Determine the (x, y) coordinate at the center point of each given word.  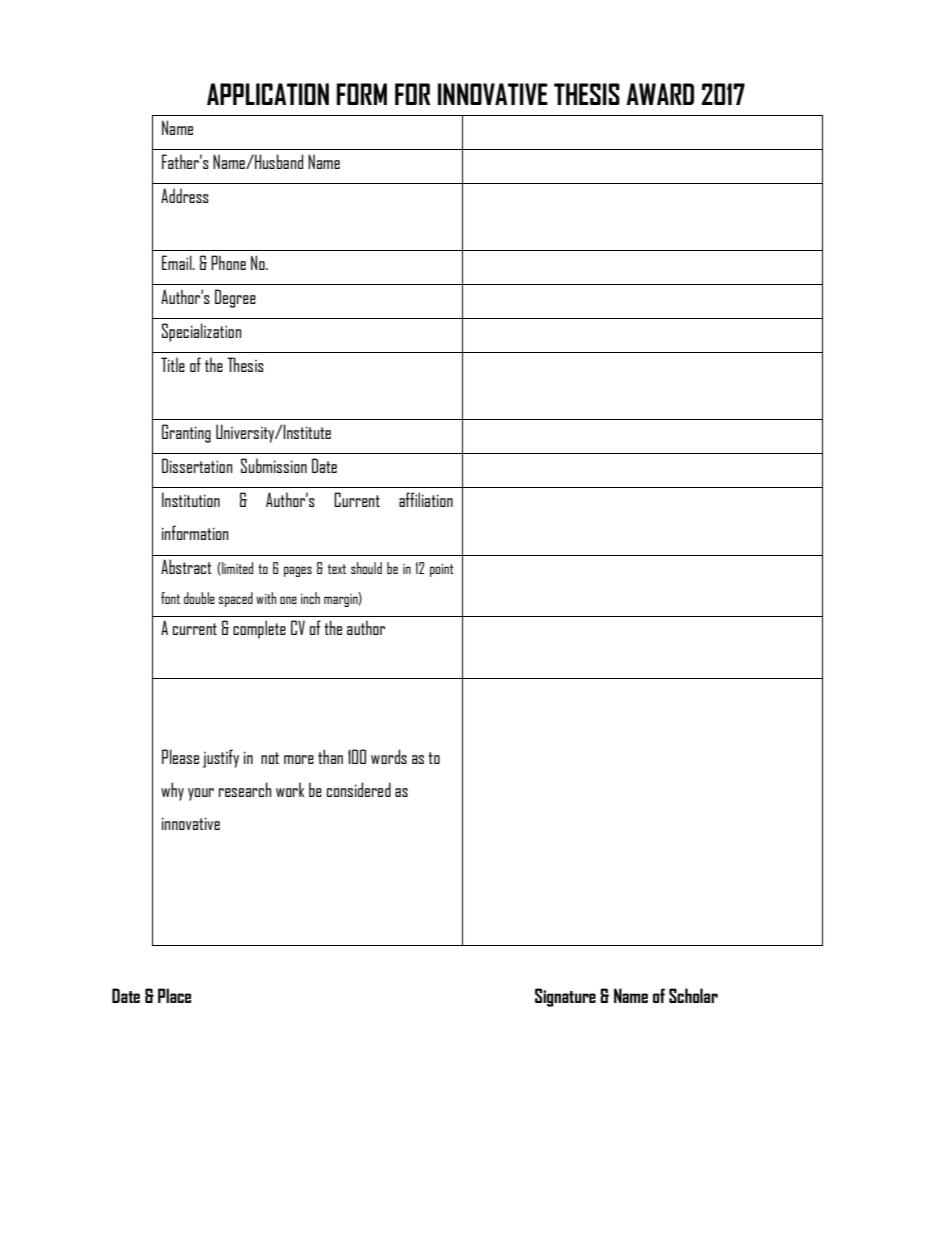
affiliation (426, 499)
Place (174, 995)
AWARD (660, 94)
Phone (228, 262)
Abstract (186, 566)
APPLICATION (268, 94)
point (442, 570)
